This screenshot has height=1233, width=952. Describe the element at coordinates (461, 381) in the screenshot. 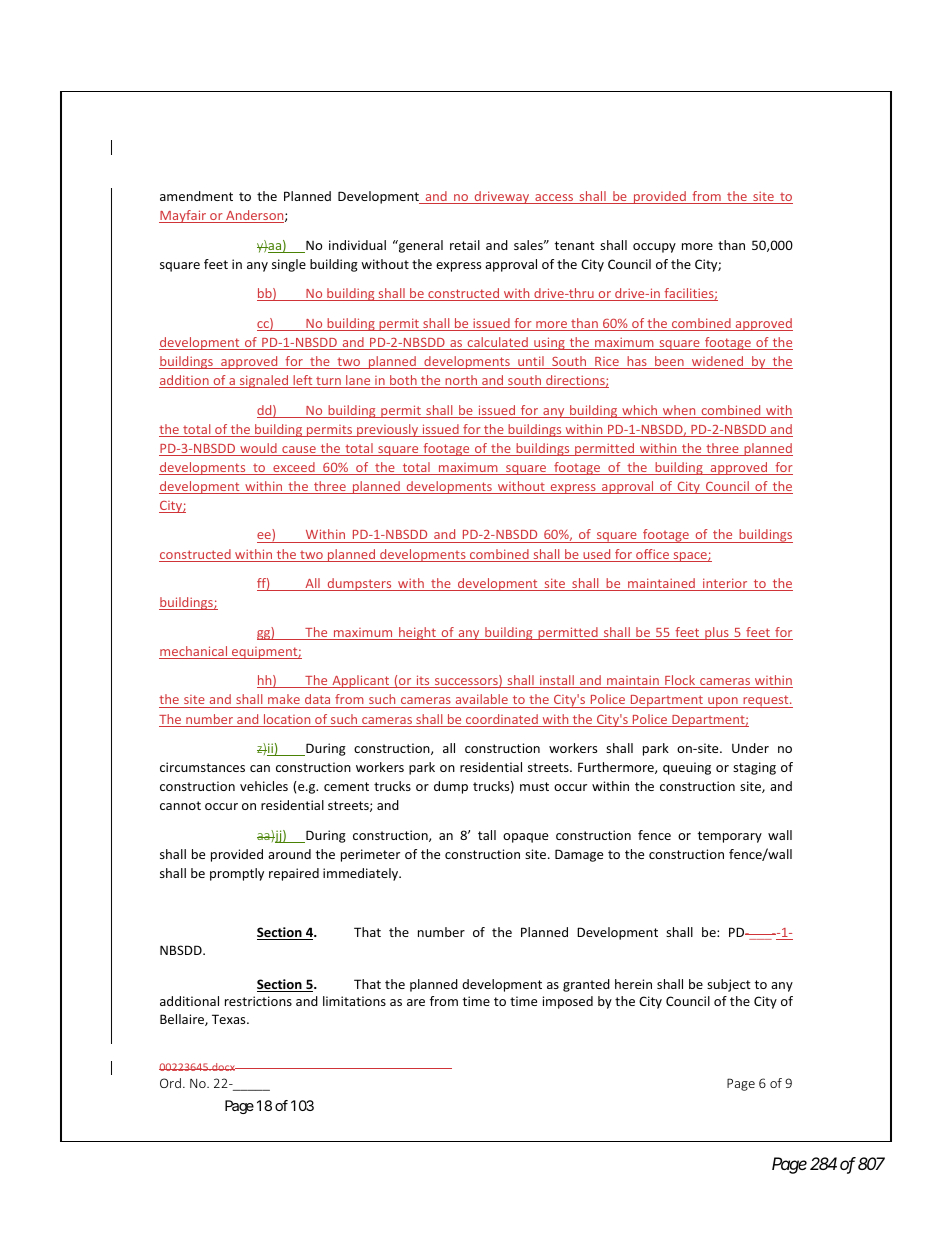

I see `north` at that location.
